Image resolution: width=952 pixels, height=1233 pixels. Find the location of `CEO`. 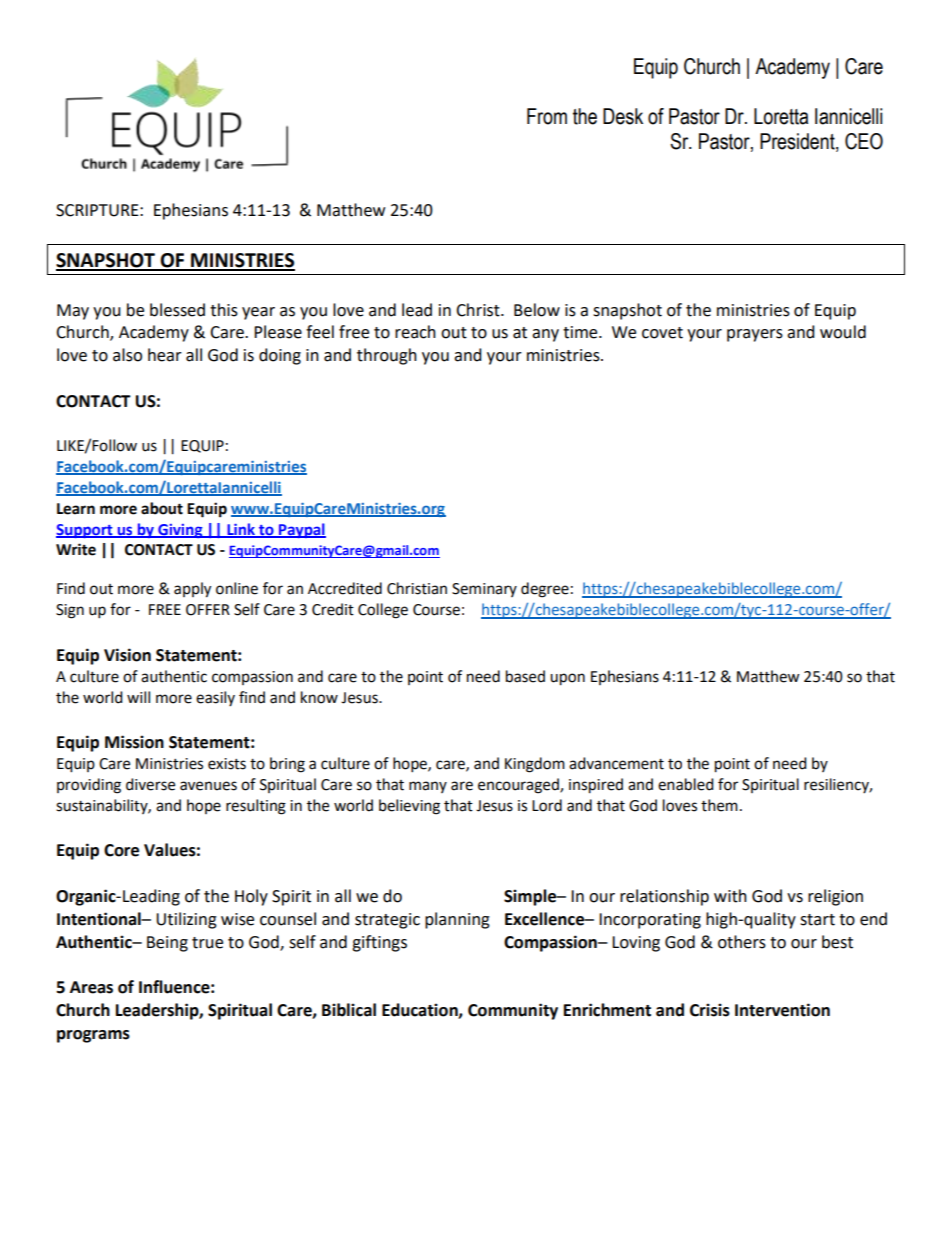

CEO is located at coordinates (864, 141).
